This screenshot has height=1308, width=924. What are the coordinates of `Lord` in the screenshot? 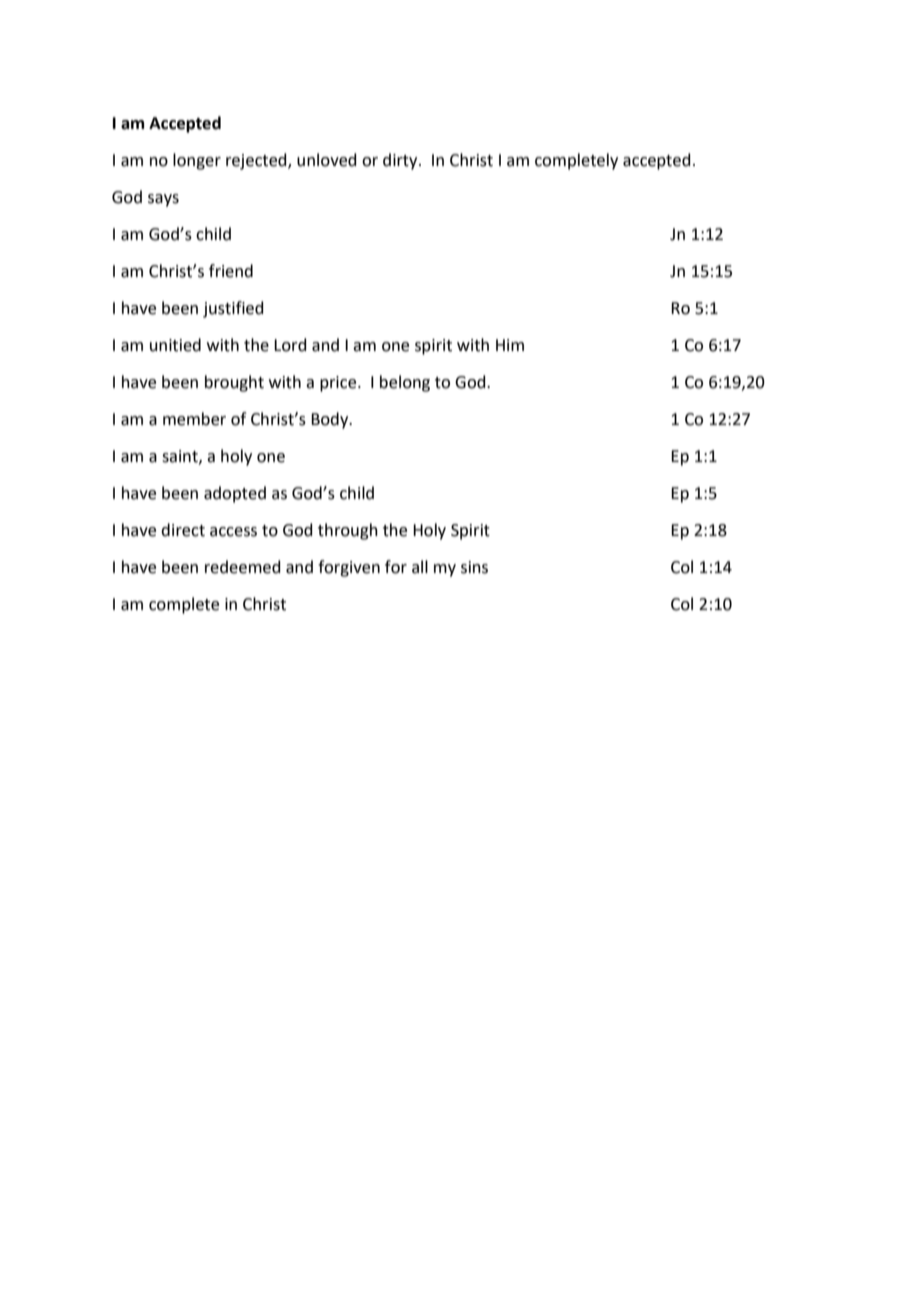 It's located at (290, 345).
